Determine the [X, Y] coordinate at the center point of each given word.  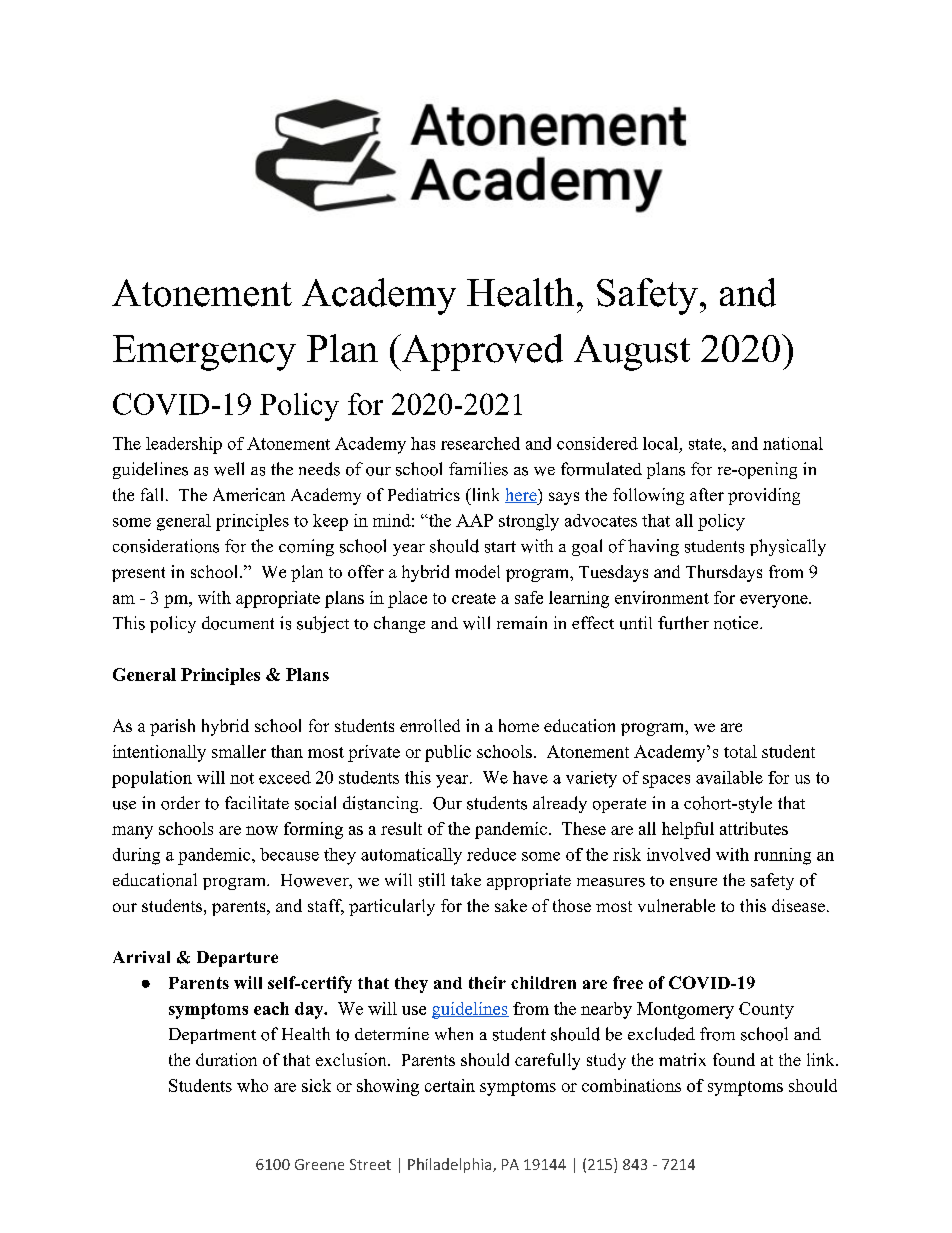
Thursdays [724, 573]
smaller [239, 751]
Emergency [204, 353]
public [448, 753]
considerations [166, 546]
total [740, 751]
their [487, 982]
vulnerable [676, 905]
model [477, 571]
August [632, 353]
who [252, 1085]
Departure [237, 959]
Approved [481, 352]
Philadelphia [451, 1165]
